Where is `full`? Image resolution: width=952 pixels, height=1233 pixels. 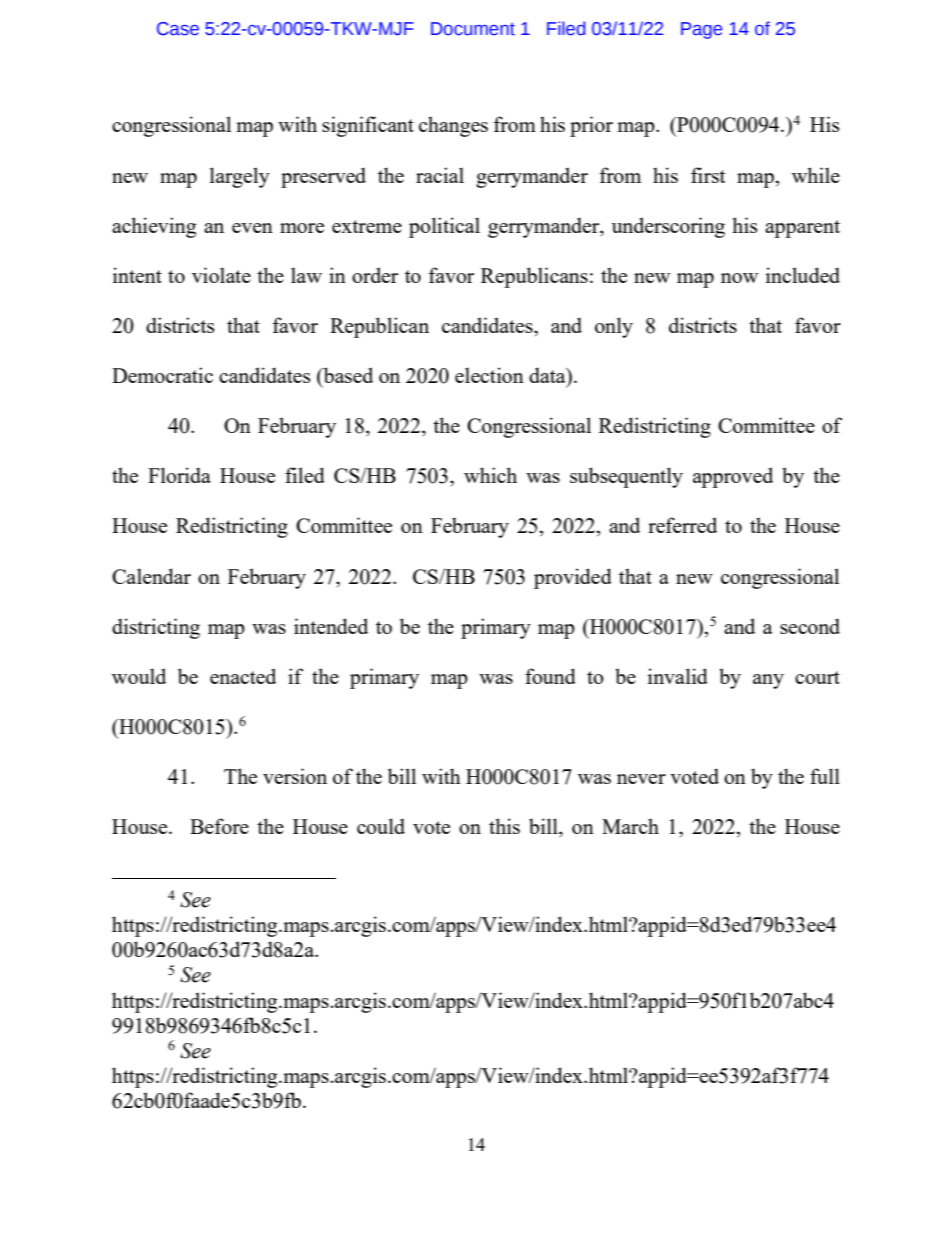 full is located at coordinates (825, 776).
